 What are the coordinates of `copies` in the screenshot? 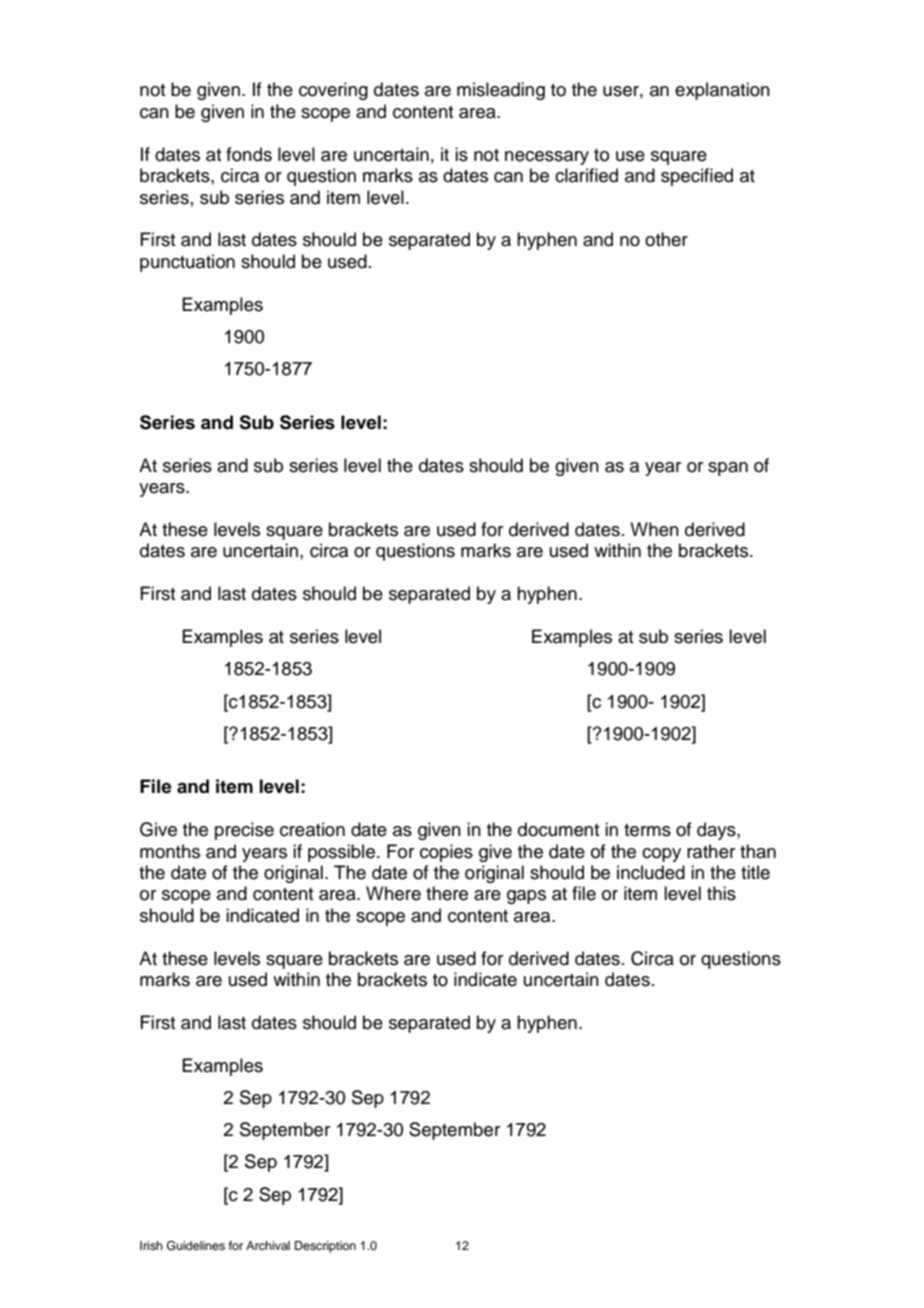 It's located at (446, 853).
